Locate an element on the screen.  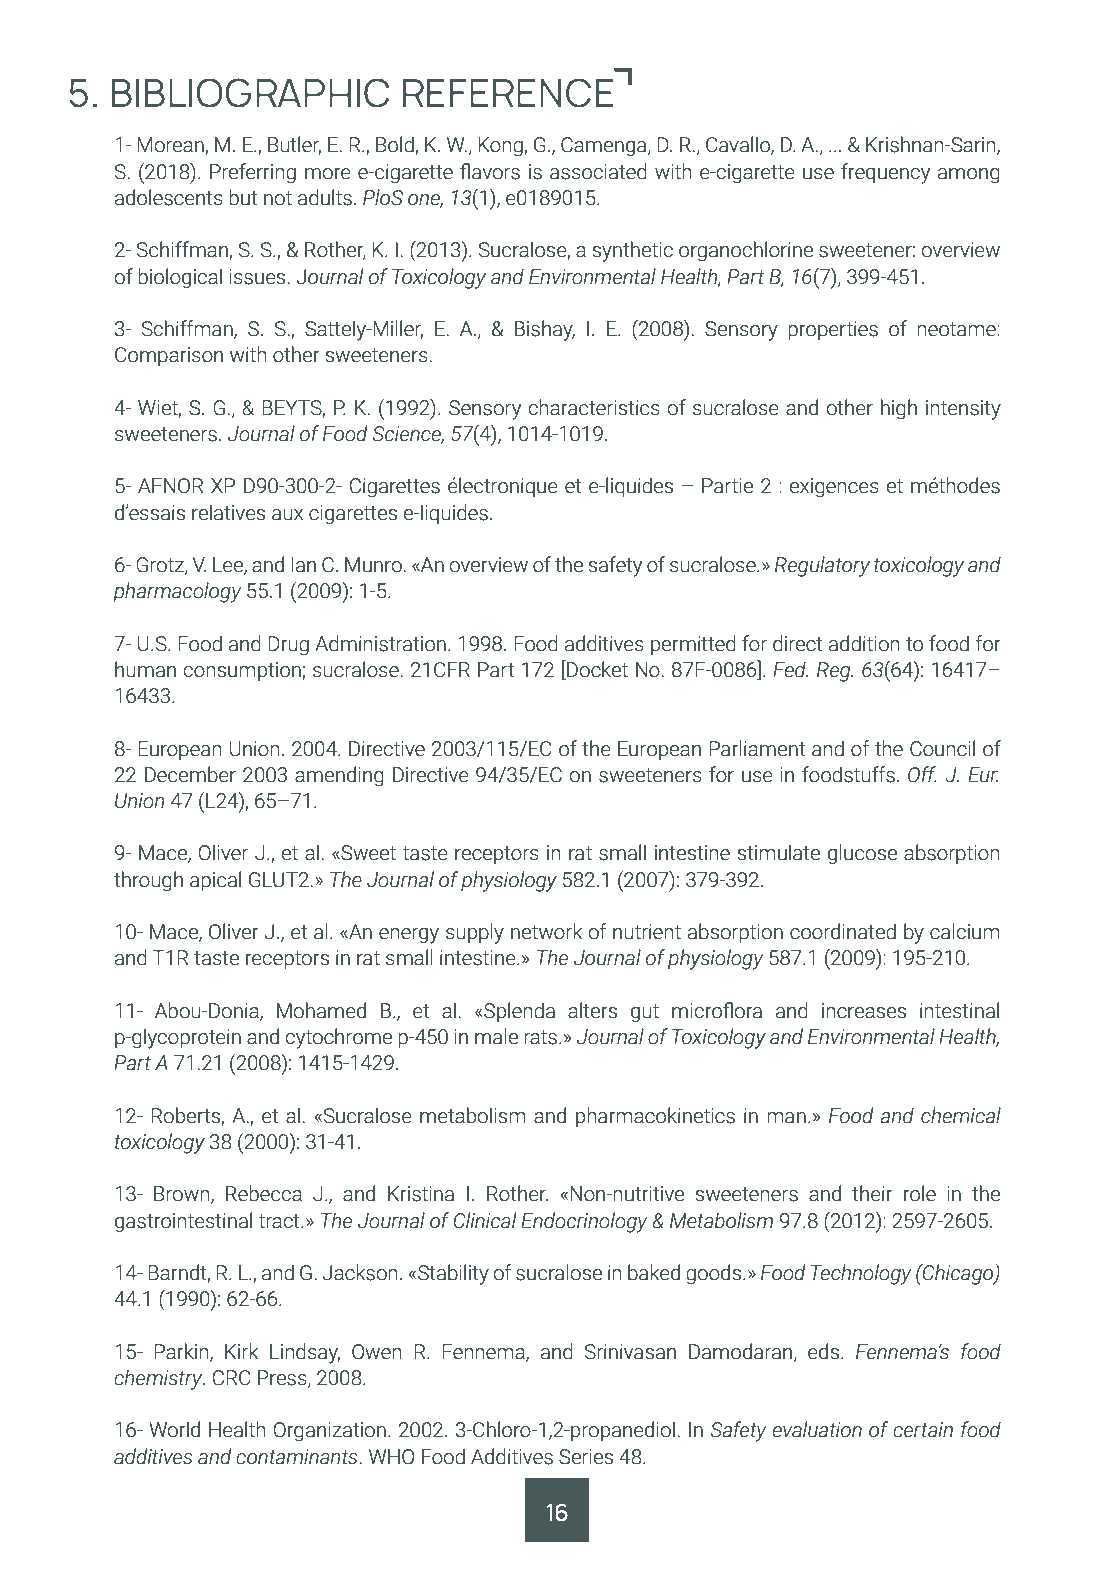
CRC is located at coordinates (232, 1378).
